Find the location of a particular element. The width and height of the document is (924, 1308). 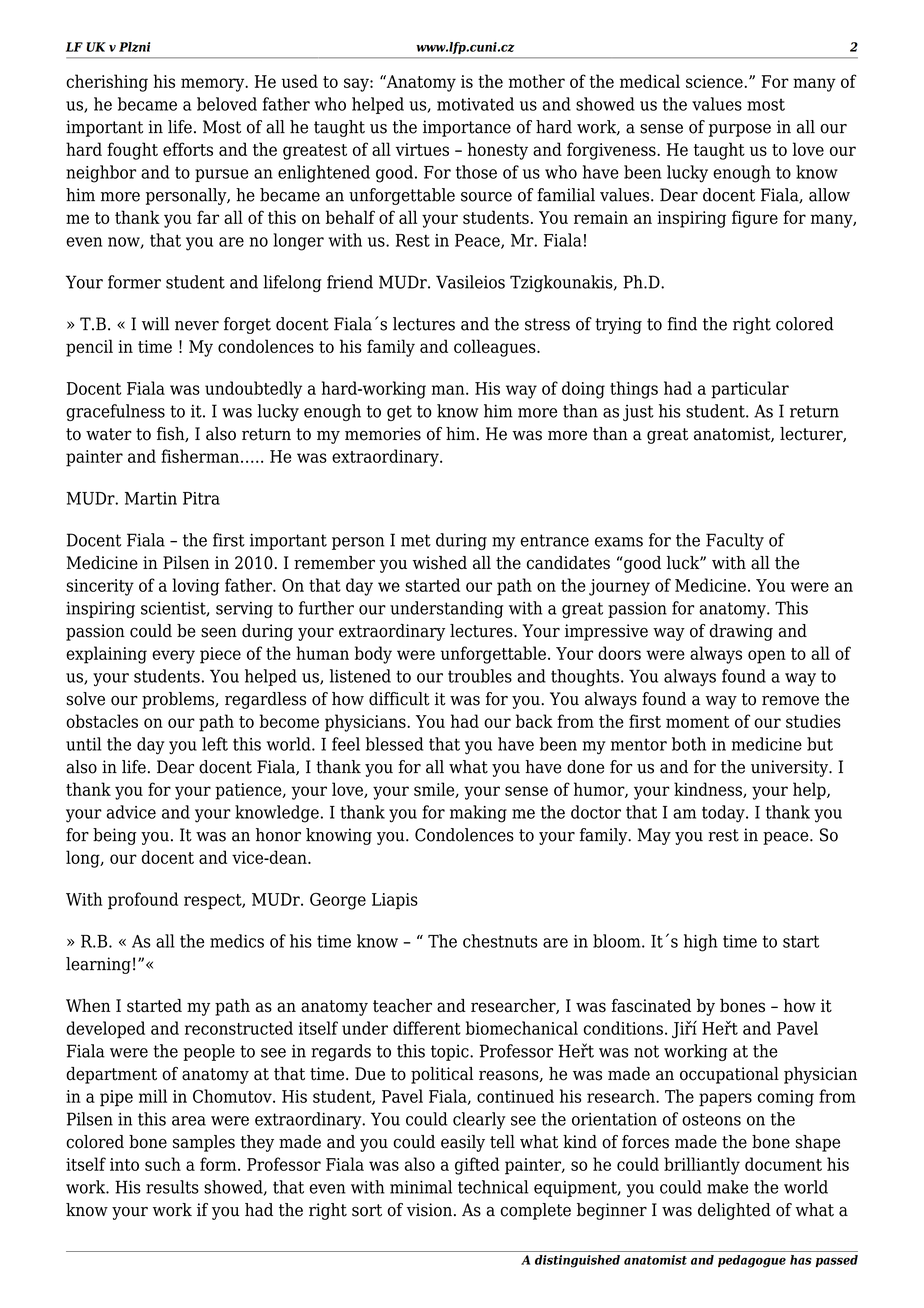

open is located at coordinates (767, 657).
